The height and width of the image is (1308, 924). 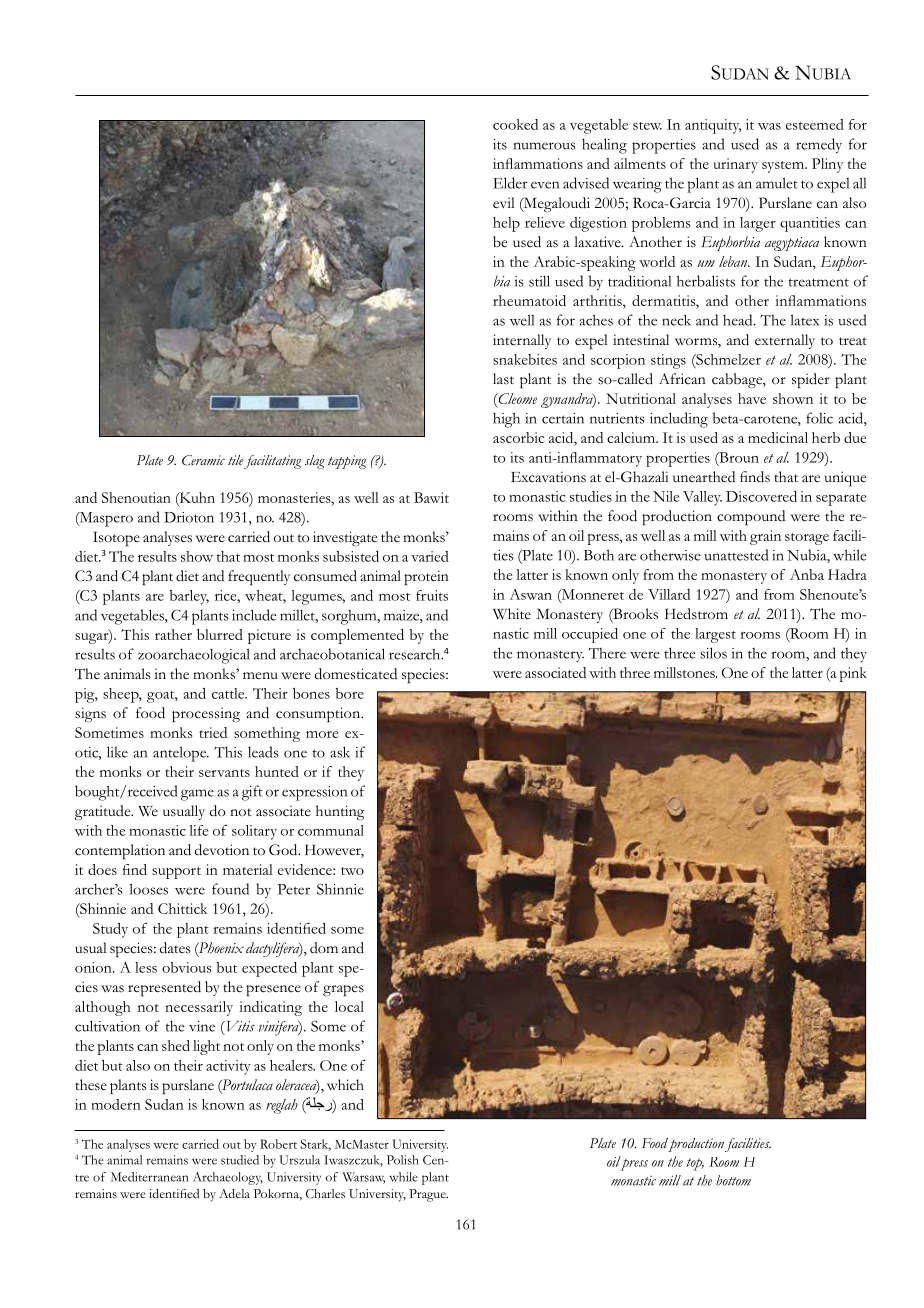 I want to click on Mediterranean, so click(x=149, y=1177).
